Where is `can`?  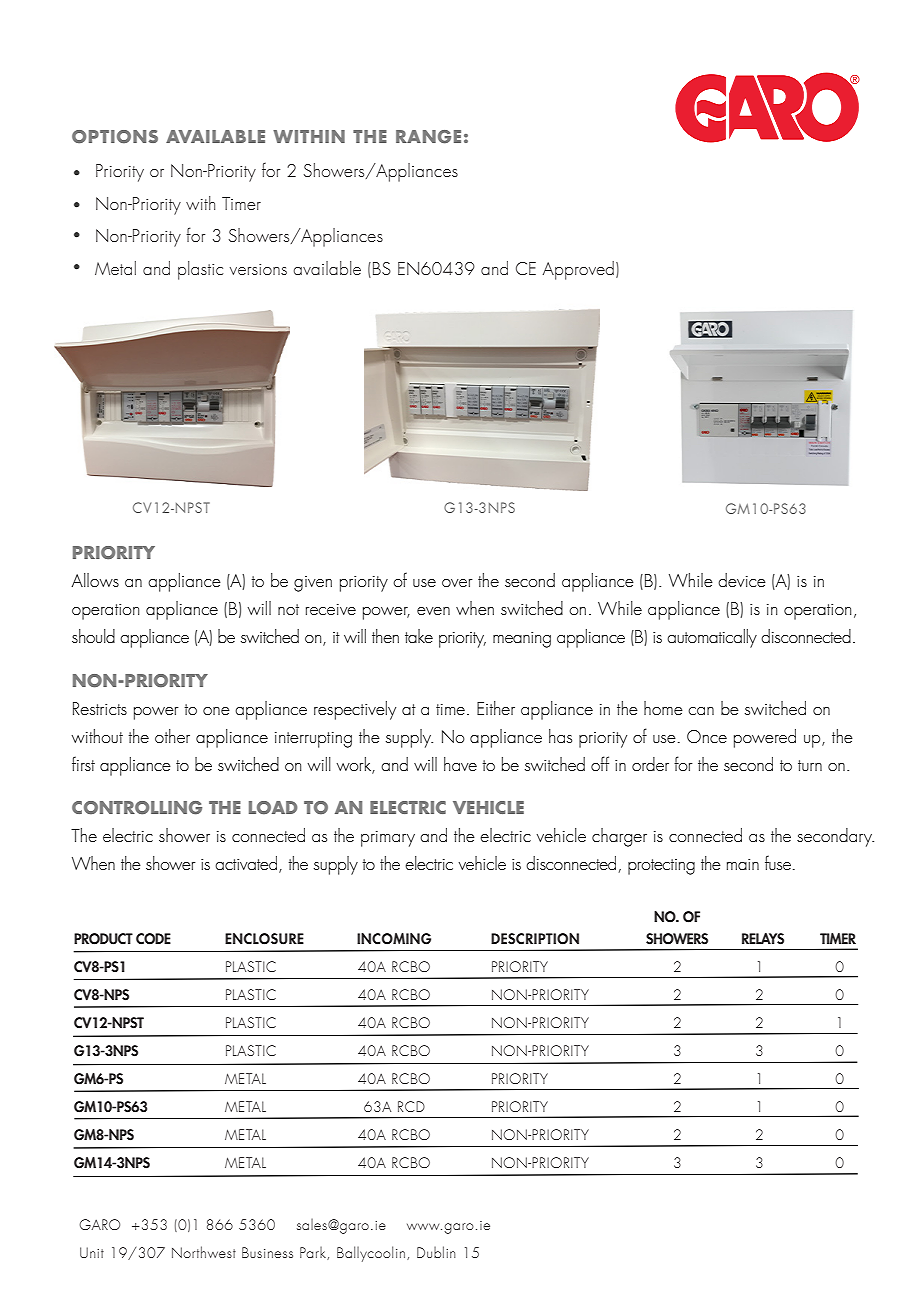
can is located at coordinates (701, 711).
